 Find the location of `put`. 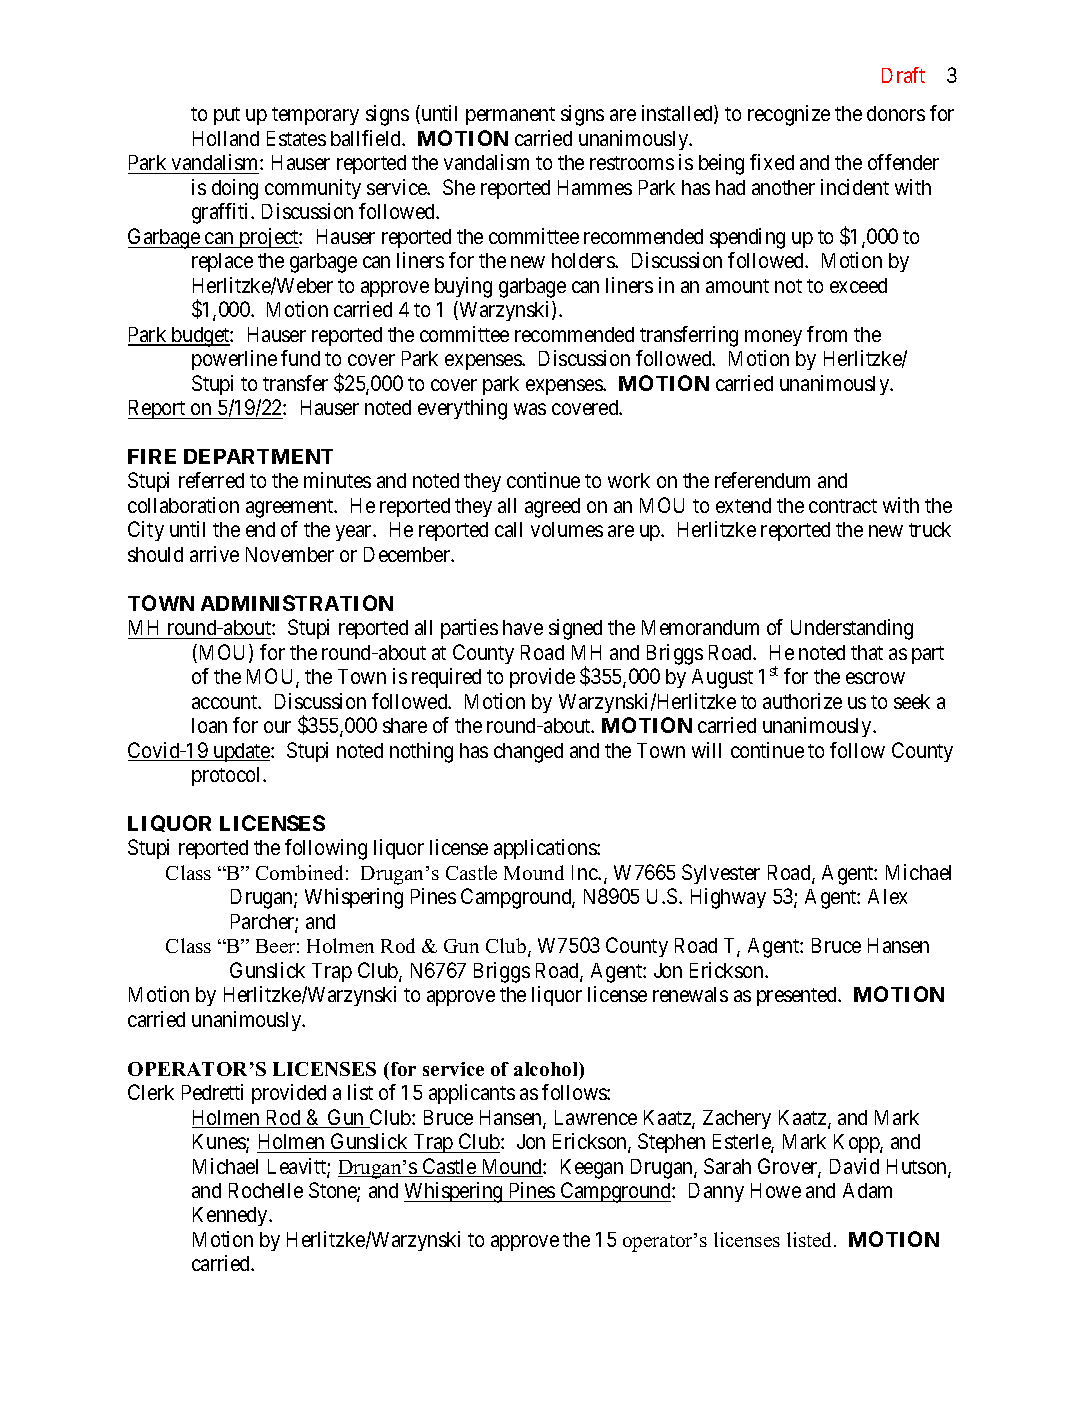

put is located at coordinates (227, 116).
